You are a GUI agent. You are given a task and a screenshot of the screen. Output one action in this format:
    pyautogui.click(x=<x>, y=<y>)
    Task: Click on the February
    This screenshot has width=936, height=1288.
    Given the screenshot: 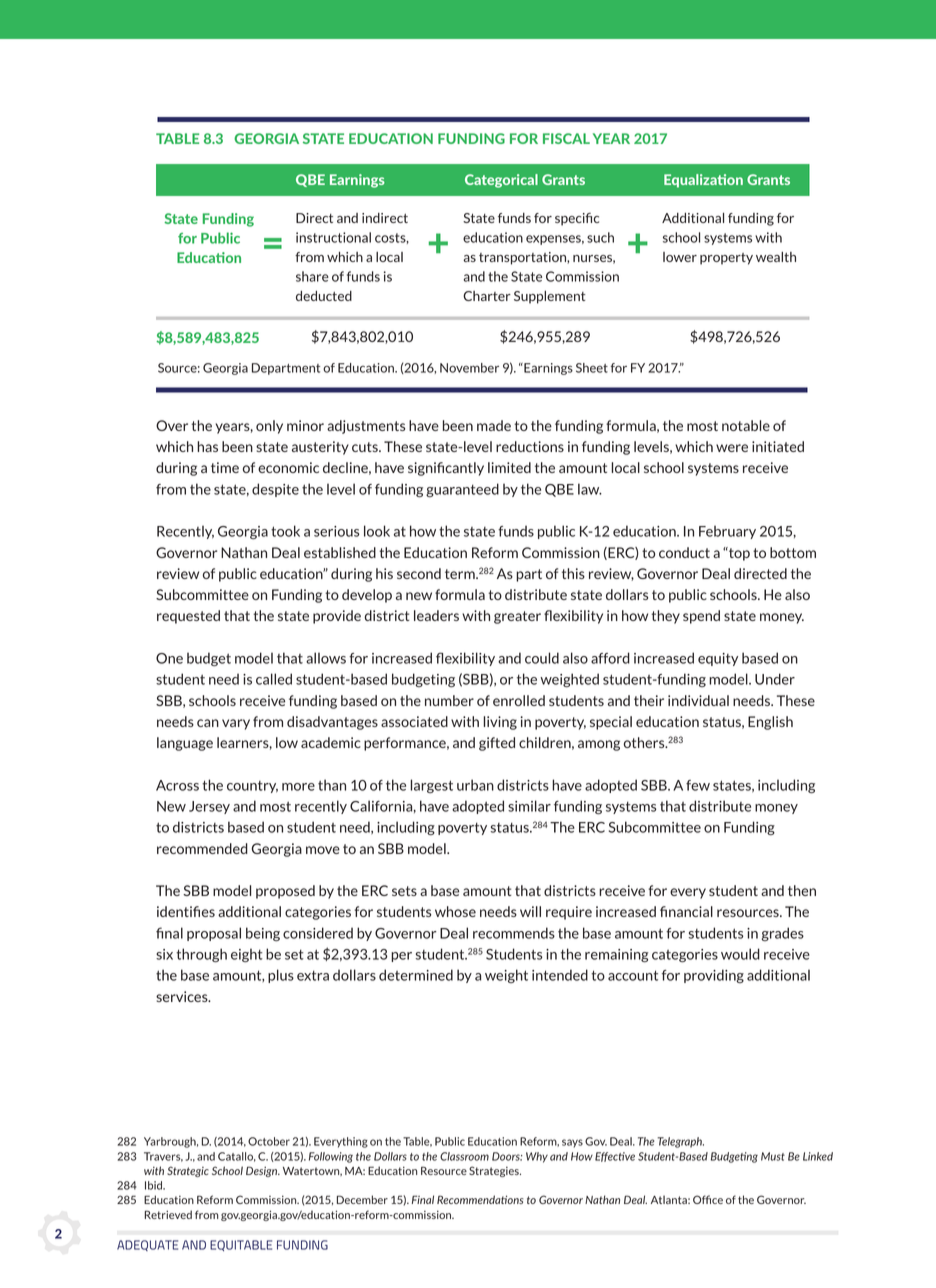 What is the action you would take?
    pyautogui.click(x=727, y=532)
